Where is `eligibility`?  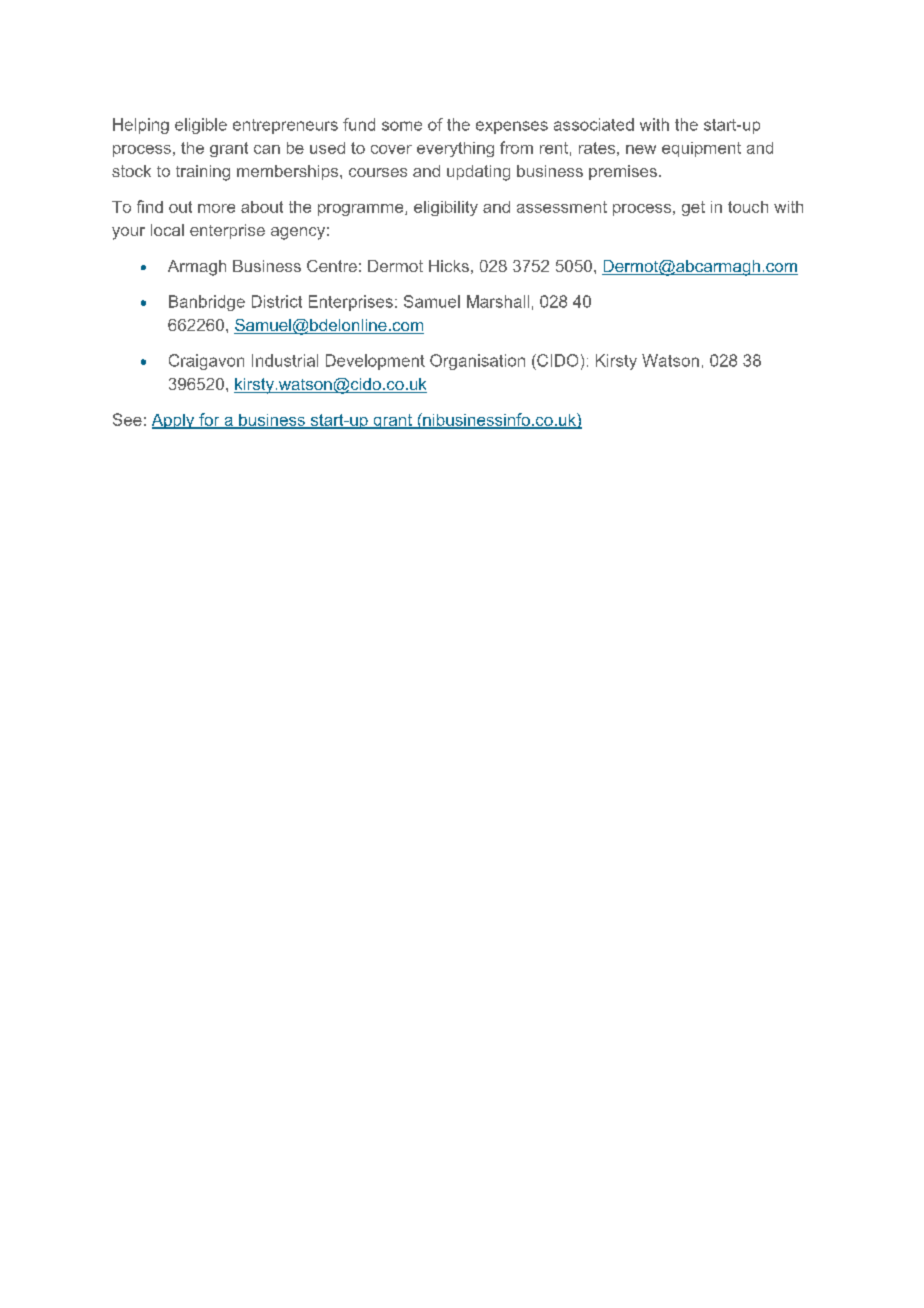
eligibility is located at coordinates (446, 208).
